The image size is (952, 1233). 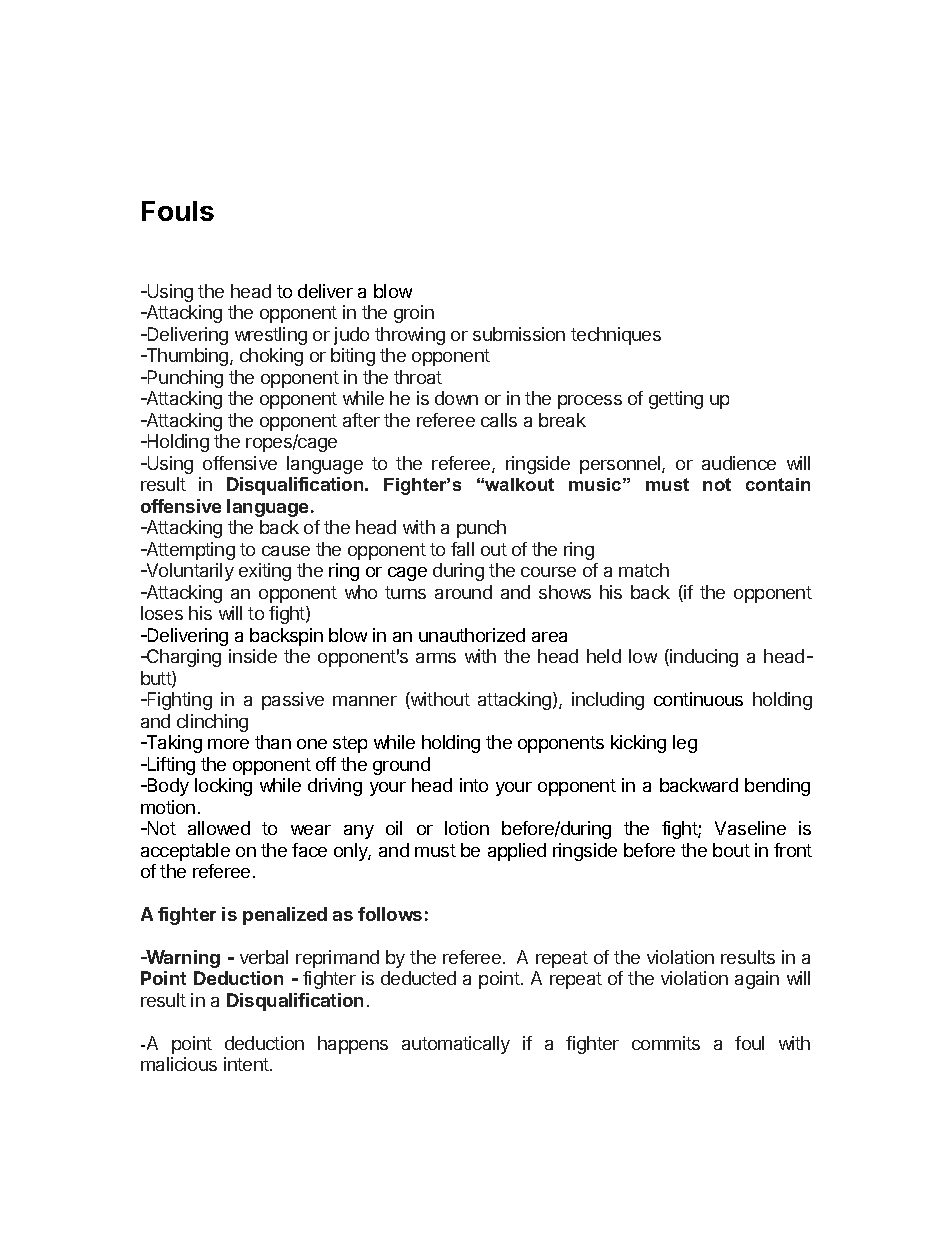 What do you see at coordinates (456, 1045) in the image?
I see `automatically` at bounding box center [456, 1045].
